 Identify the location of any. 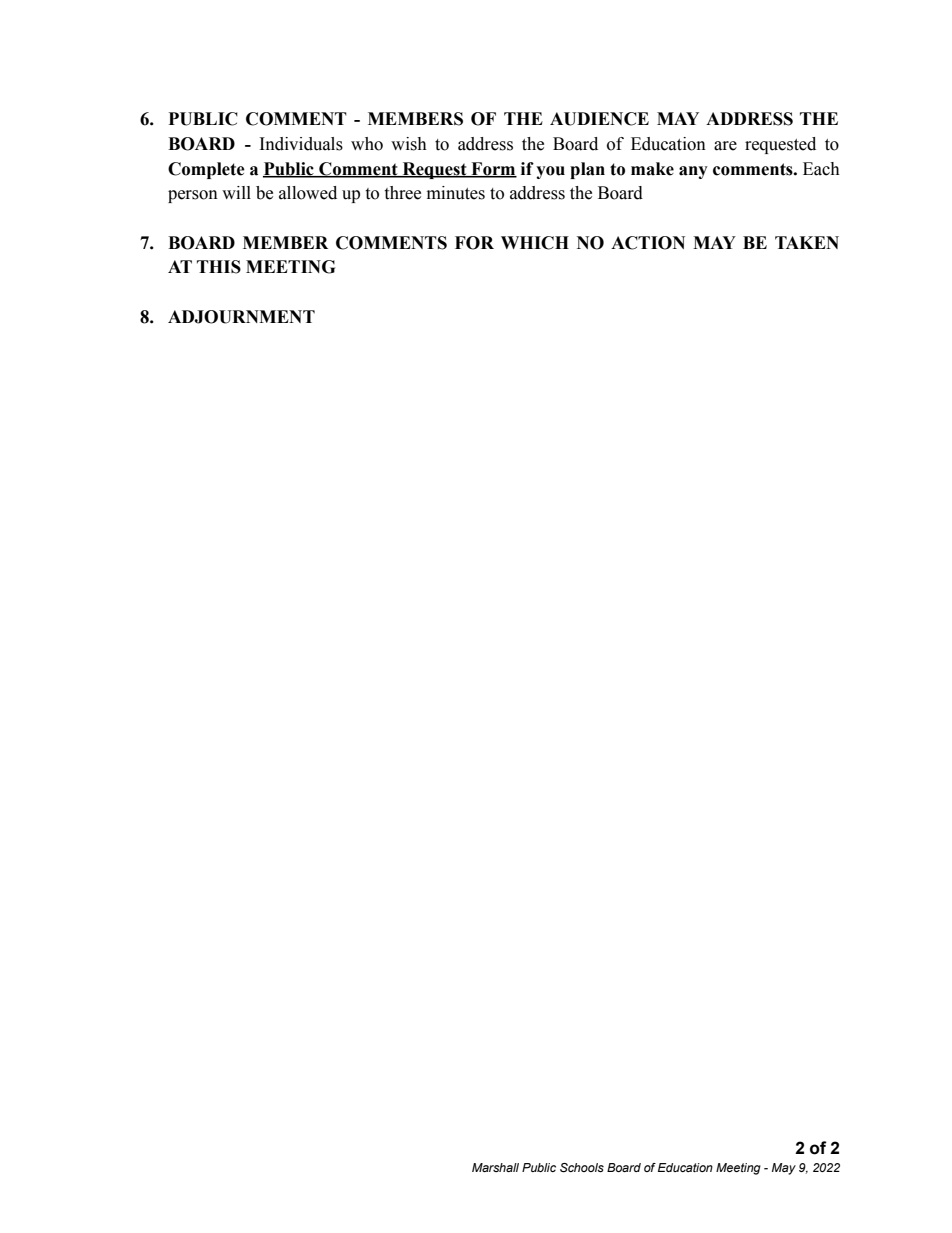
(693, 172).
